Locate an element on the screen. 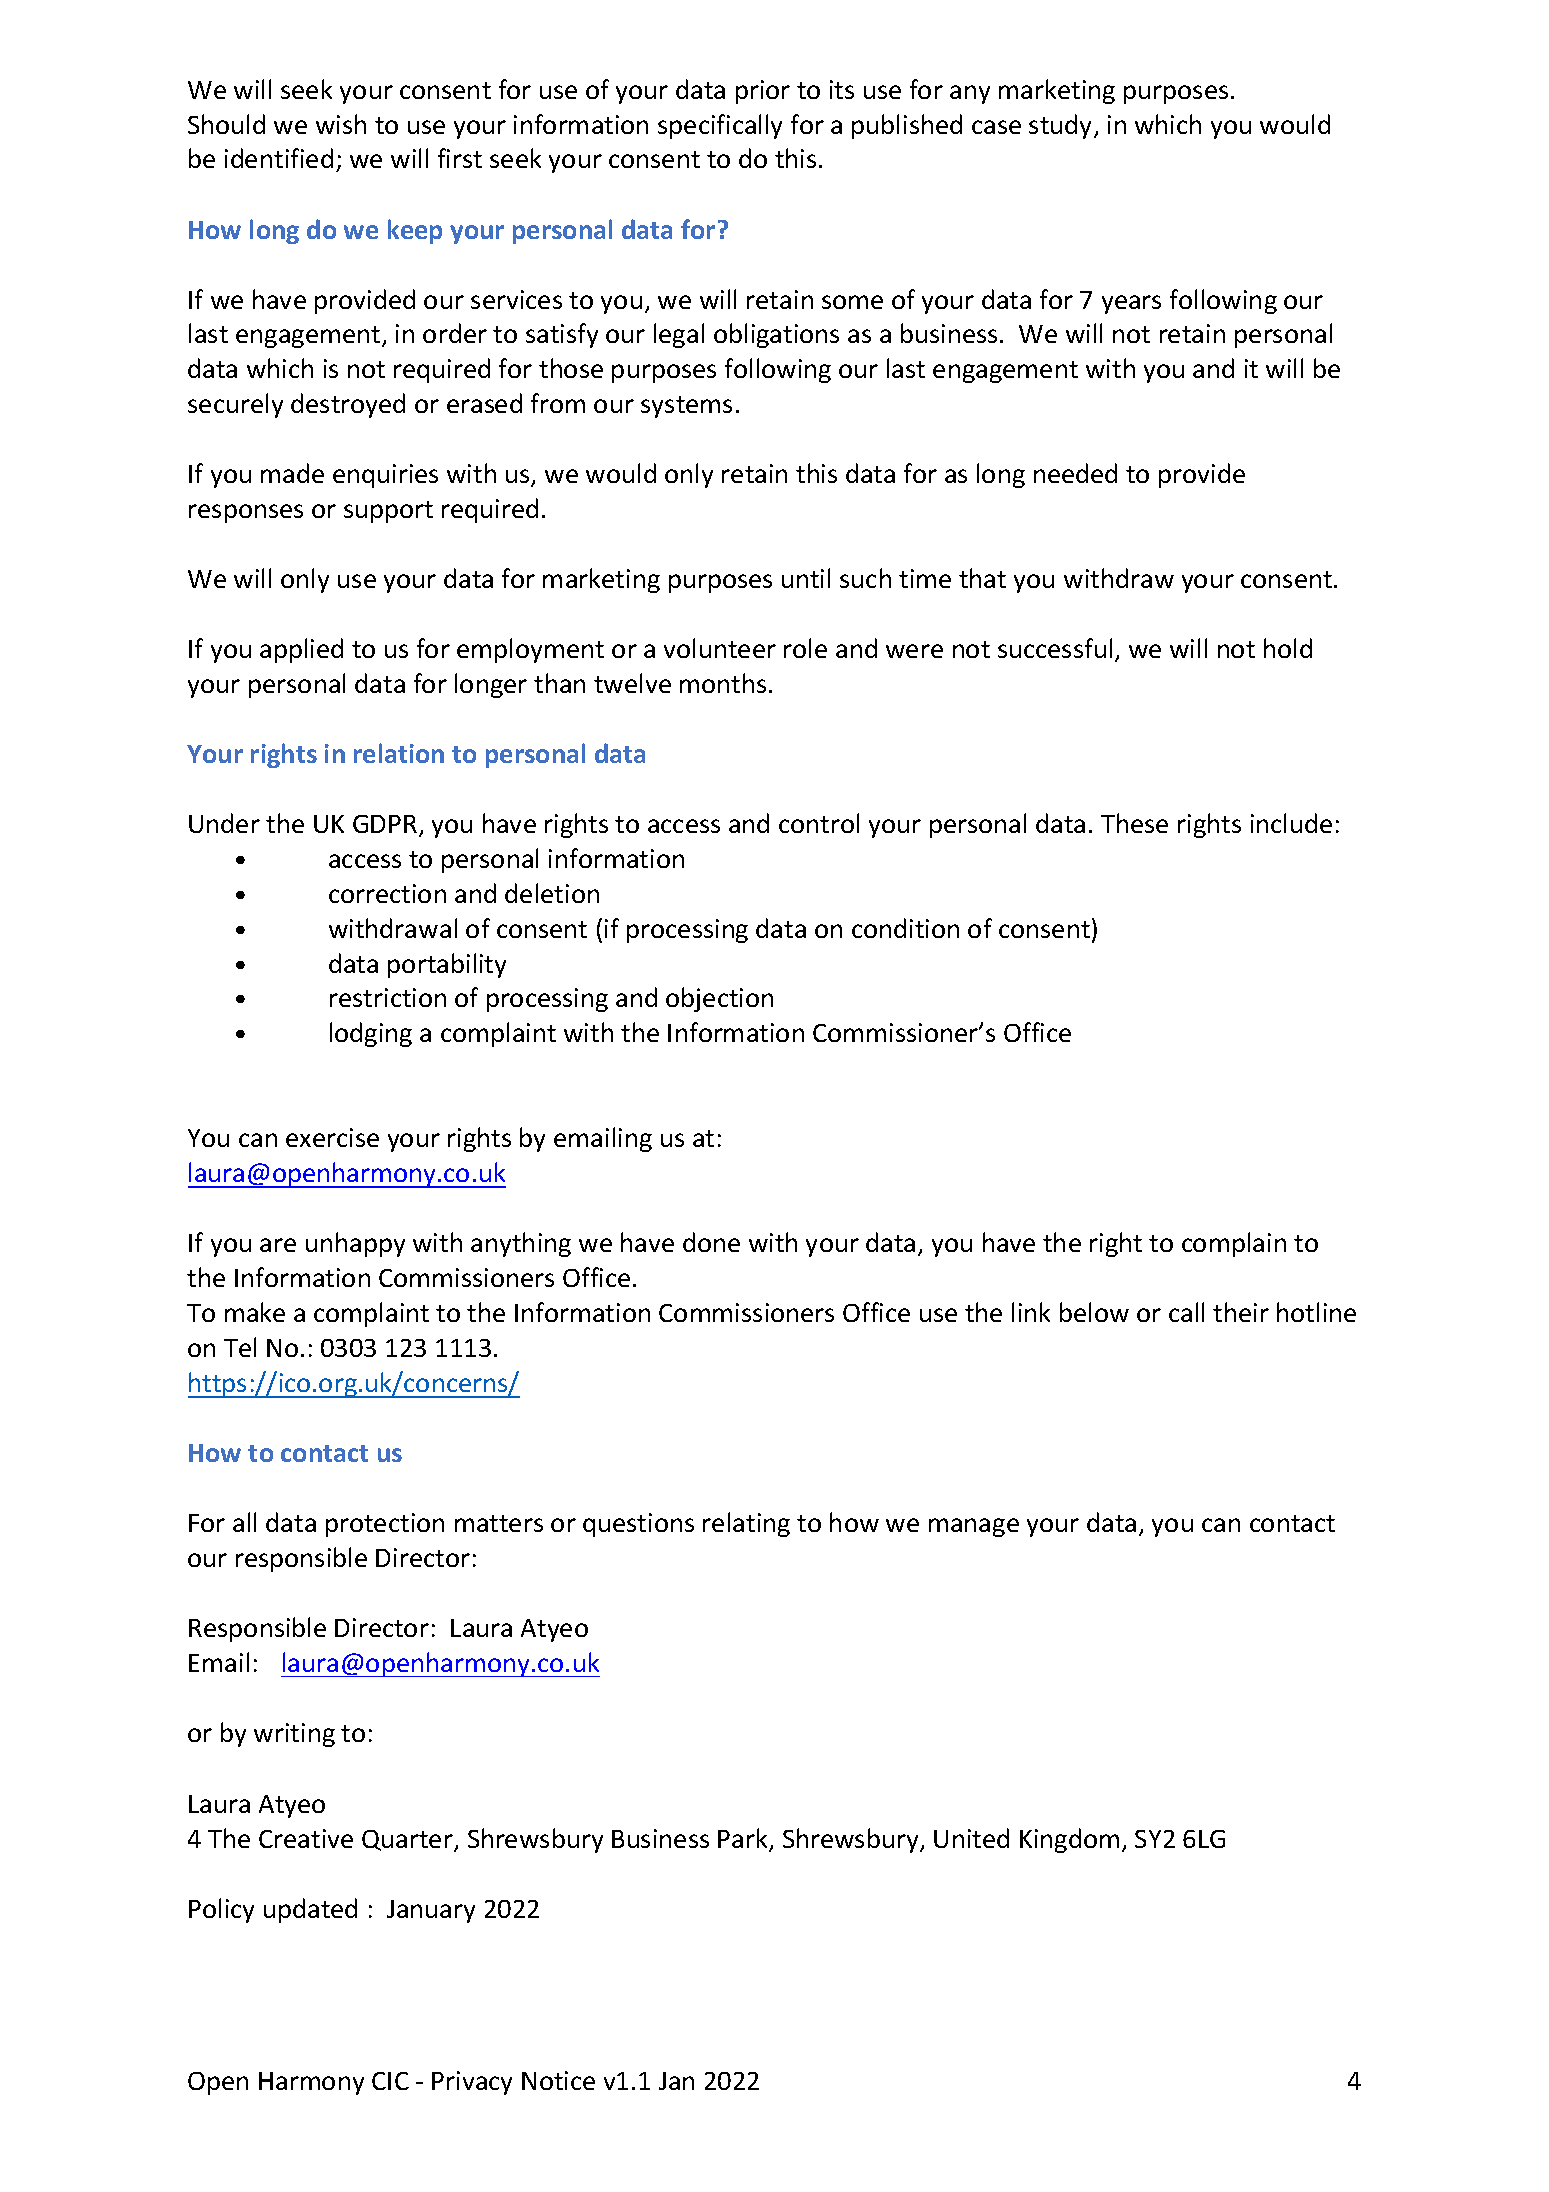  wish is located at coordinates (341, 124).
